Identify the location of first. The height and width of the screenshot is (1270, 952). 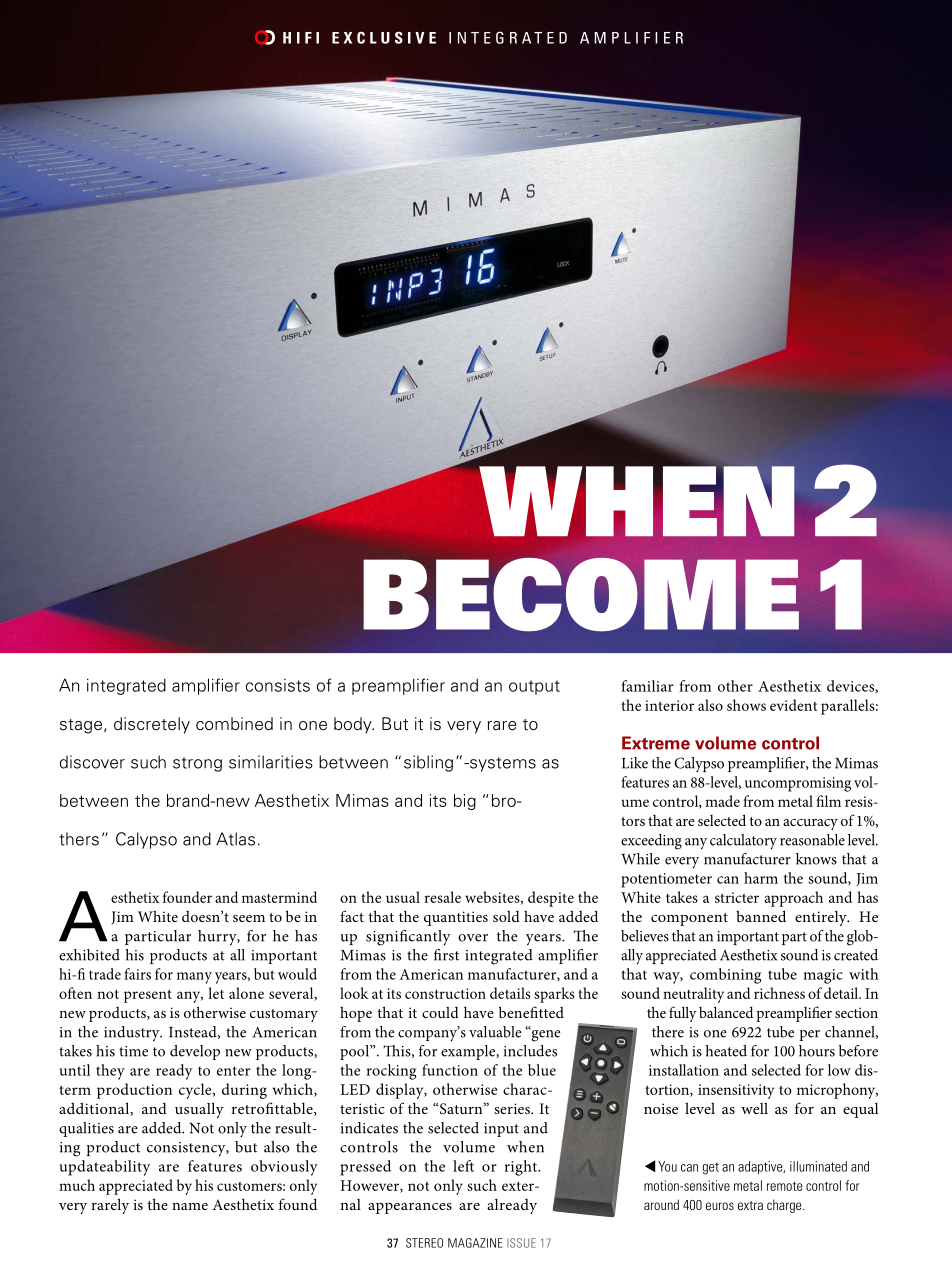
(446, 955).
